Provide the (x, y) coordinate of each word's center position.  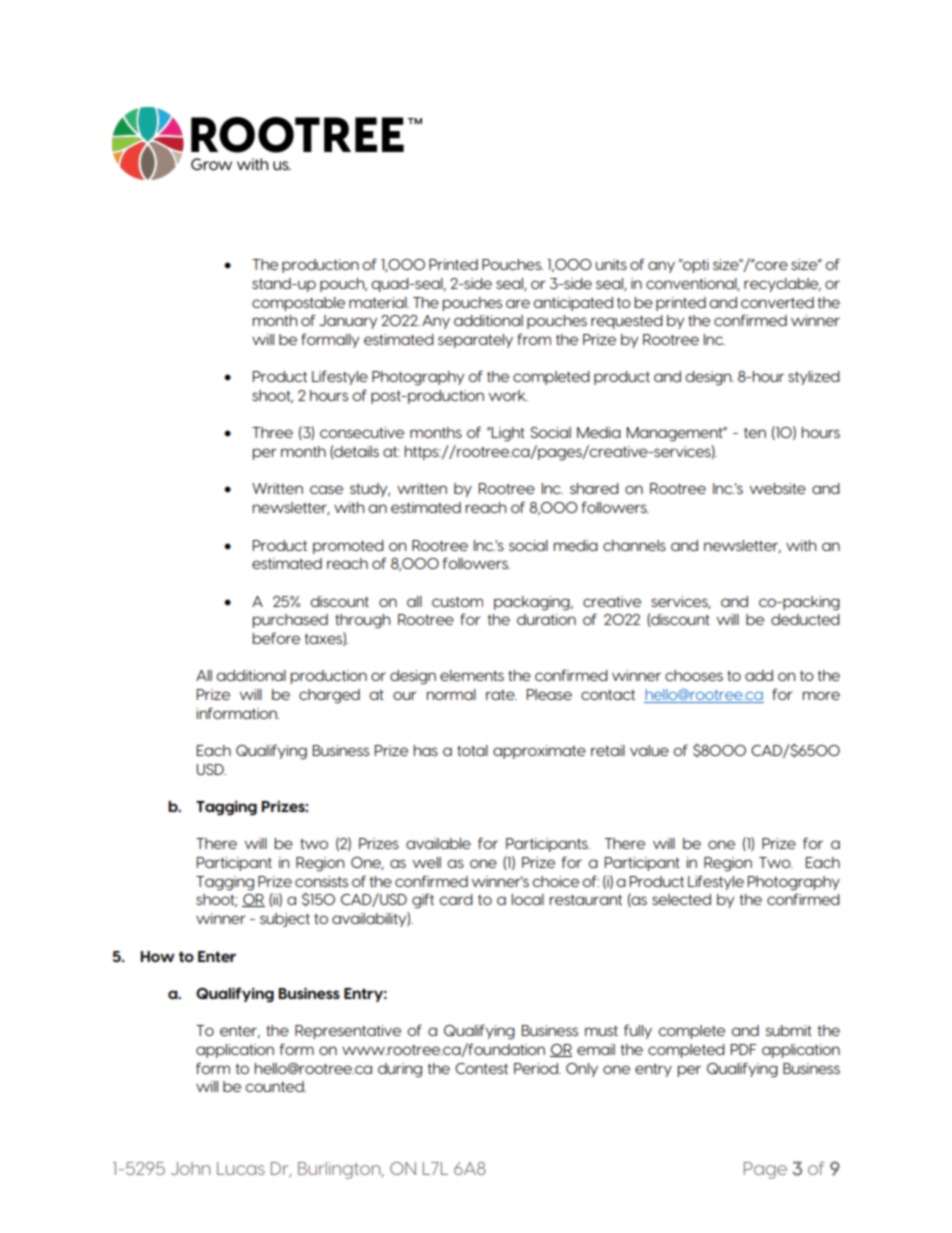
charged (329, 696)
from (534, 339)
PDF (744, 1049)
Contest (481, 1068)
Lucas (241, 1168)
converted (777, 302)
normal (451, 694)
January (348, 322)
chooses (694, 675)
